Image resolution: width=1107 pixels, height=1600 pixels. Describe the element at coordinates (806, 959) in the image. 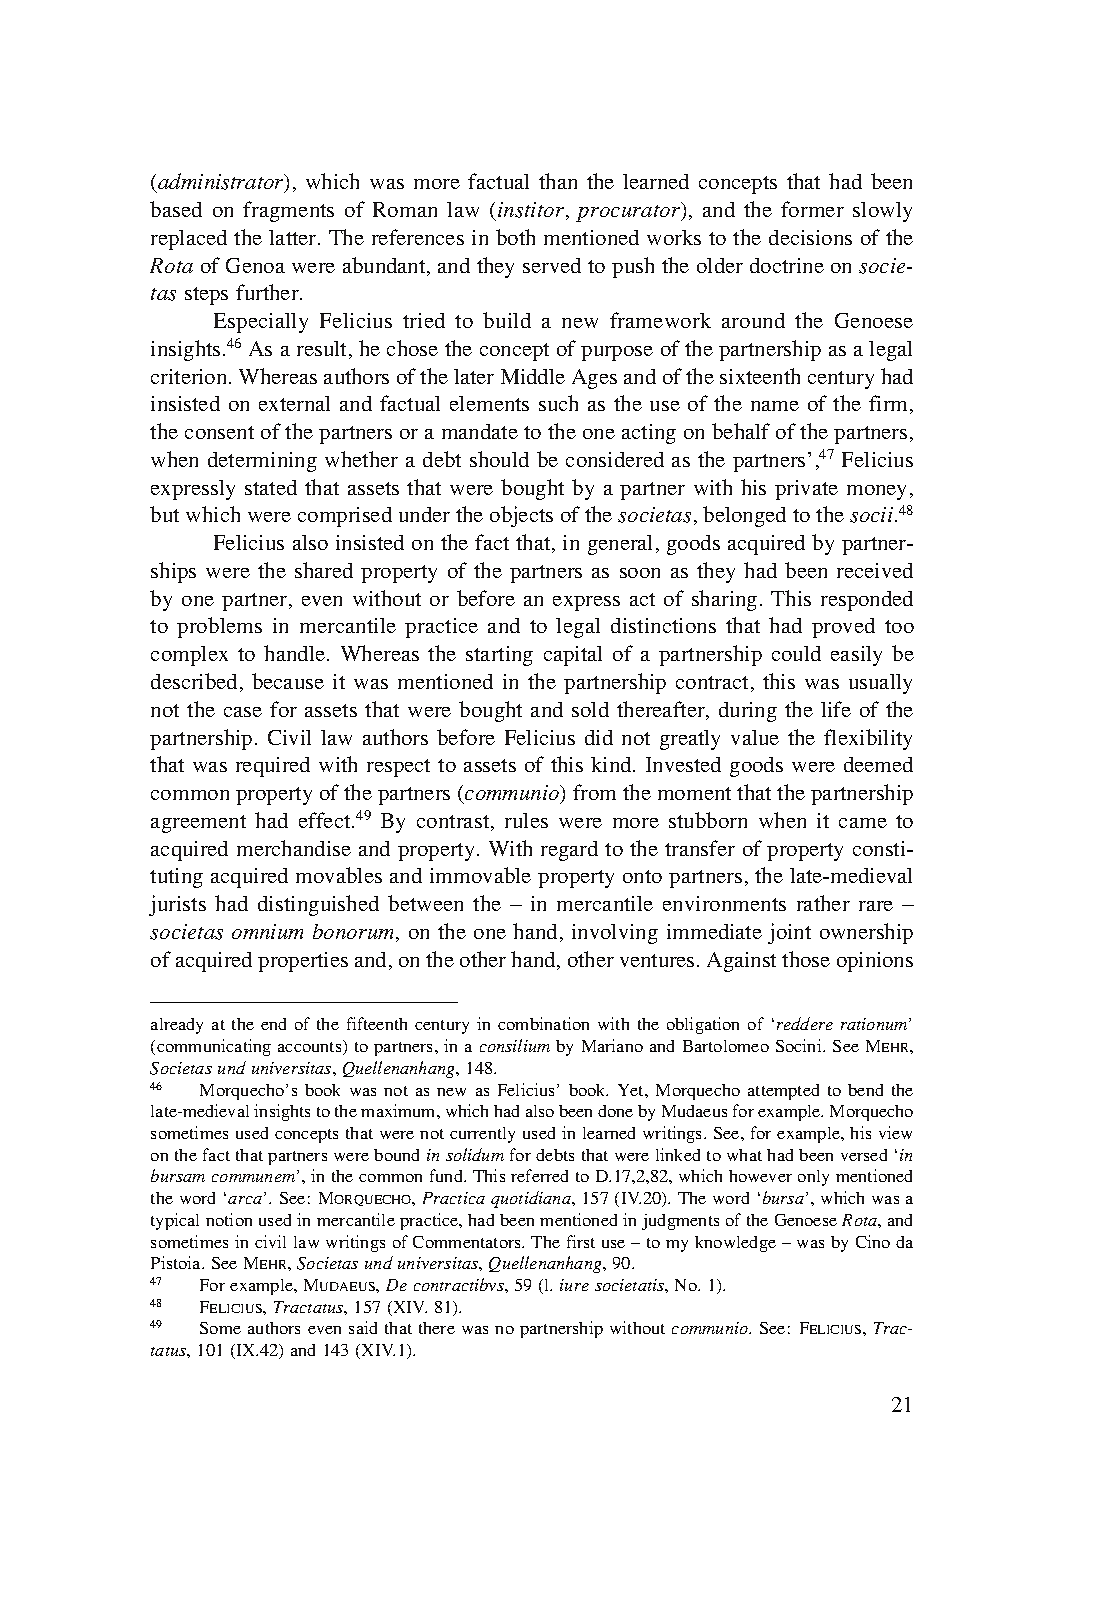

I see `those` at that location.
